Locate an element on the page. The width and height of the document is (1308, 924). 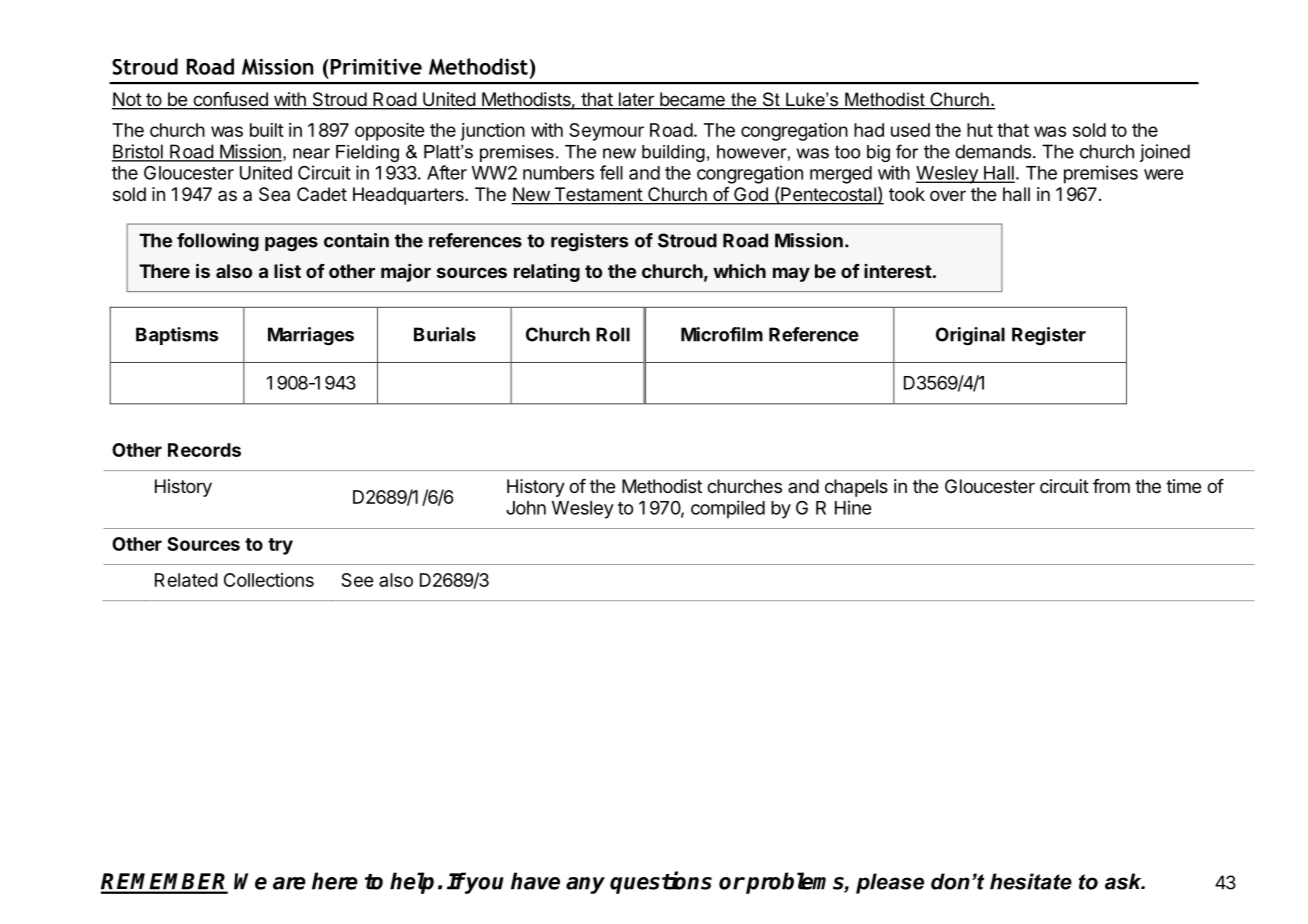
Collections is located at coordinates (269, 580).
